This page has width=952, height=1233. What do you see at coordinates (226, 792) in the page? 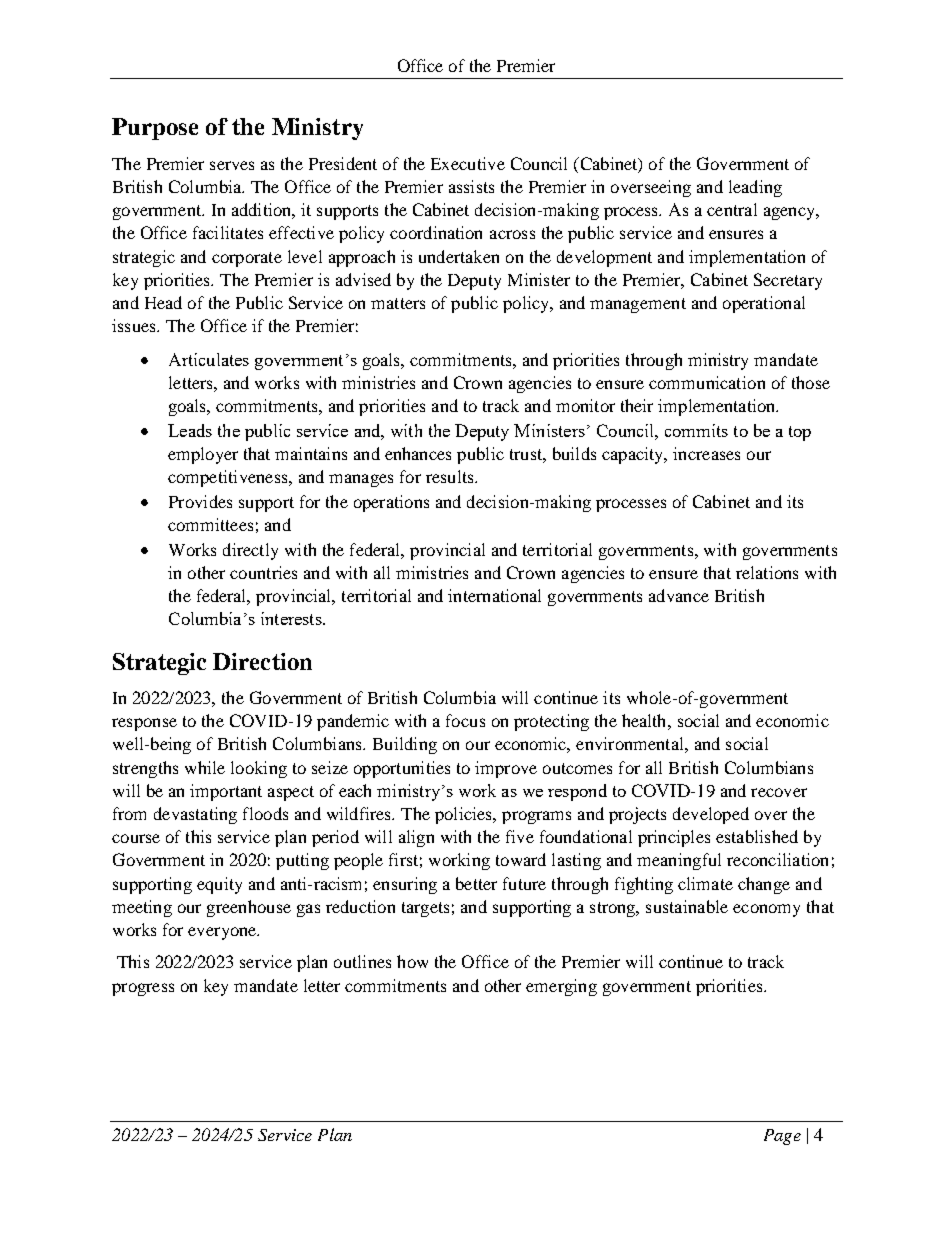
I see `important` at bounding box center [226, 792].
